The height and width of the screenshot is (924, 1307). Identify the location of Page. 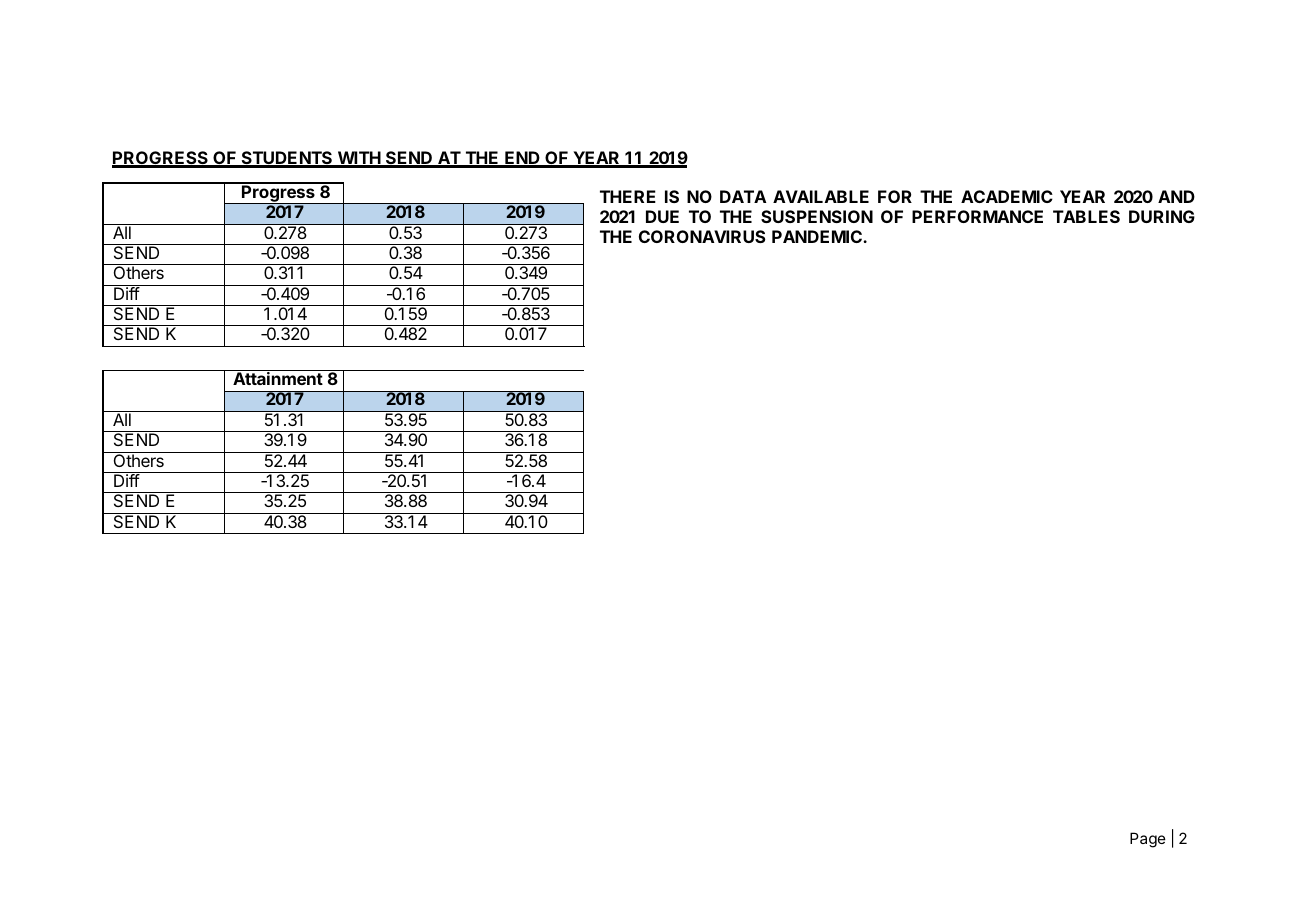
(1148, 840).
